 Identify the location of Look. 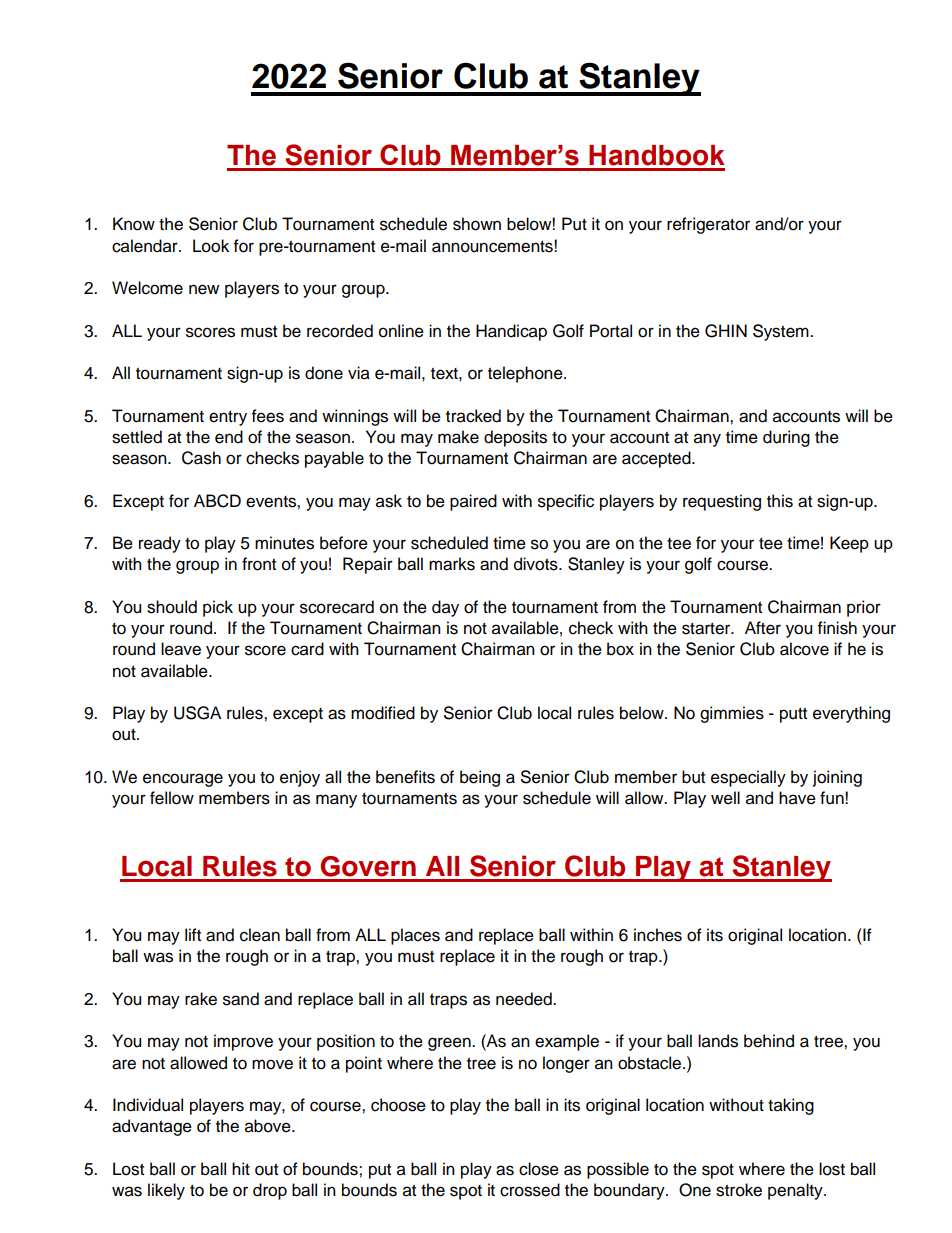
(211, 246).
